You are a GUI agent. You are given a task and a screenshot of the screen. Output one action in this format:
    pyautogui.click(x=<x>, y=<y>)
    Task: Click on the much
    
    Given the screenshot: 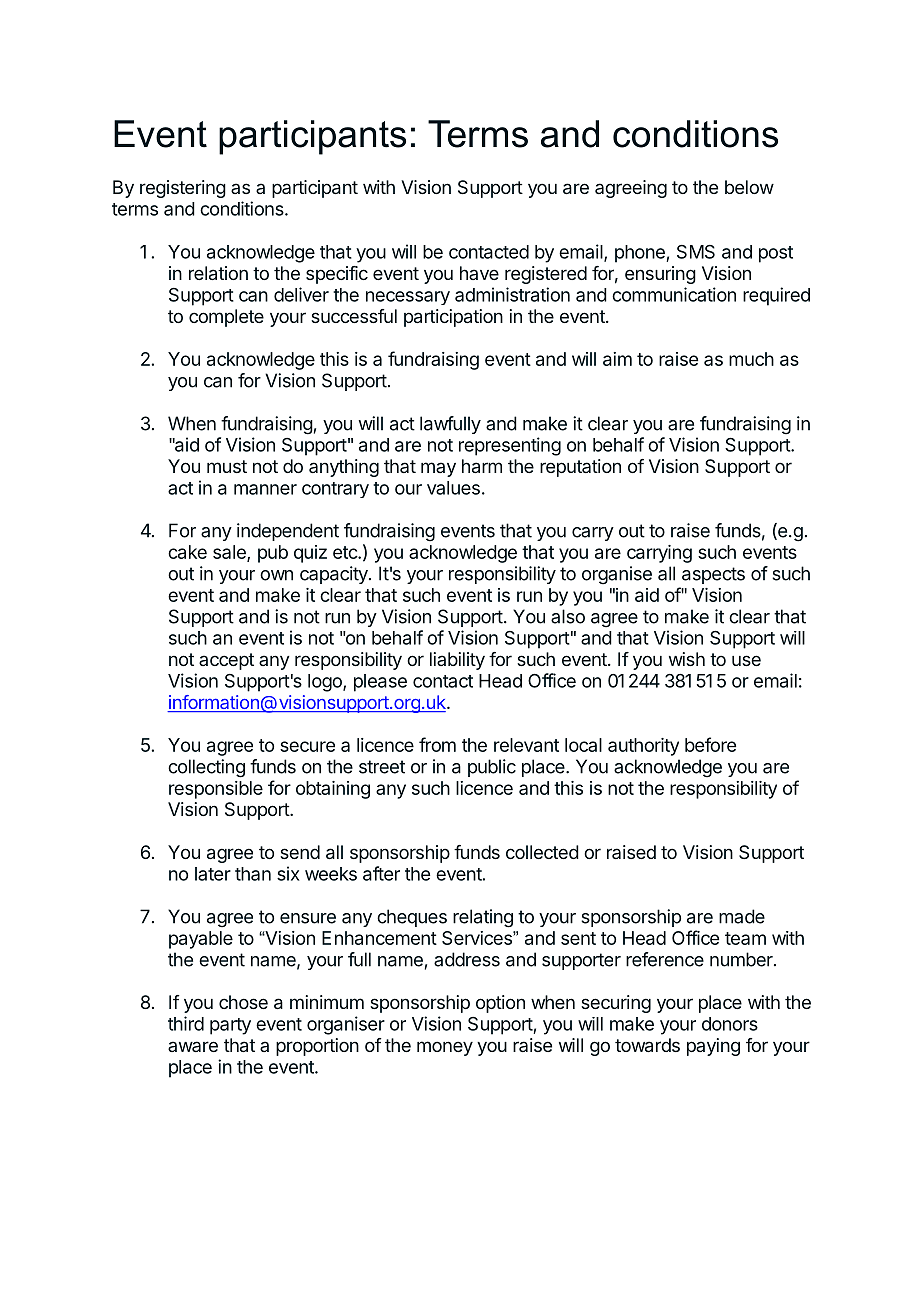 What is the action you would take?
    pyautogui.click(x=751, y=359)
